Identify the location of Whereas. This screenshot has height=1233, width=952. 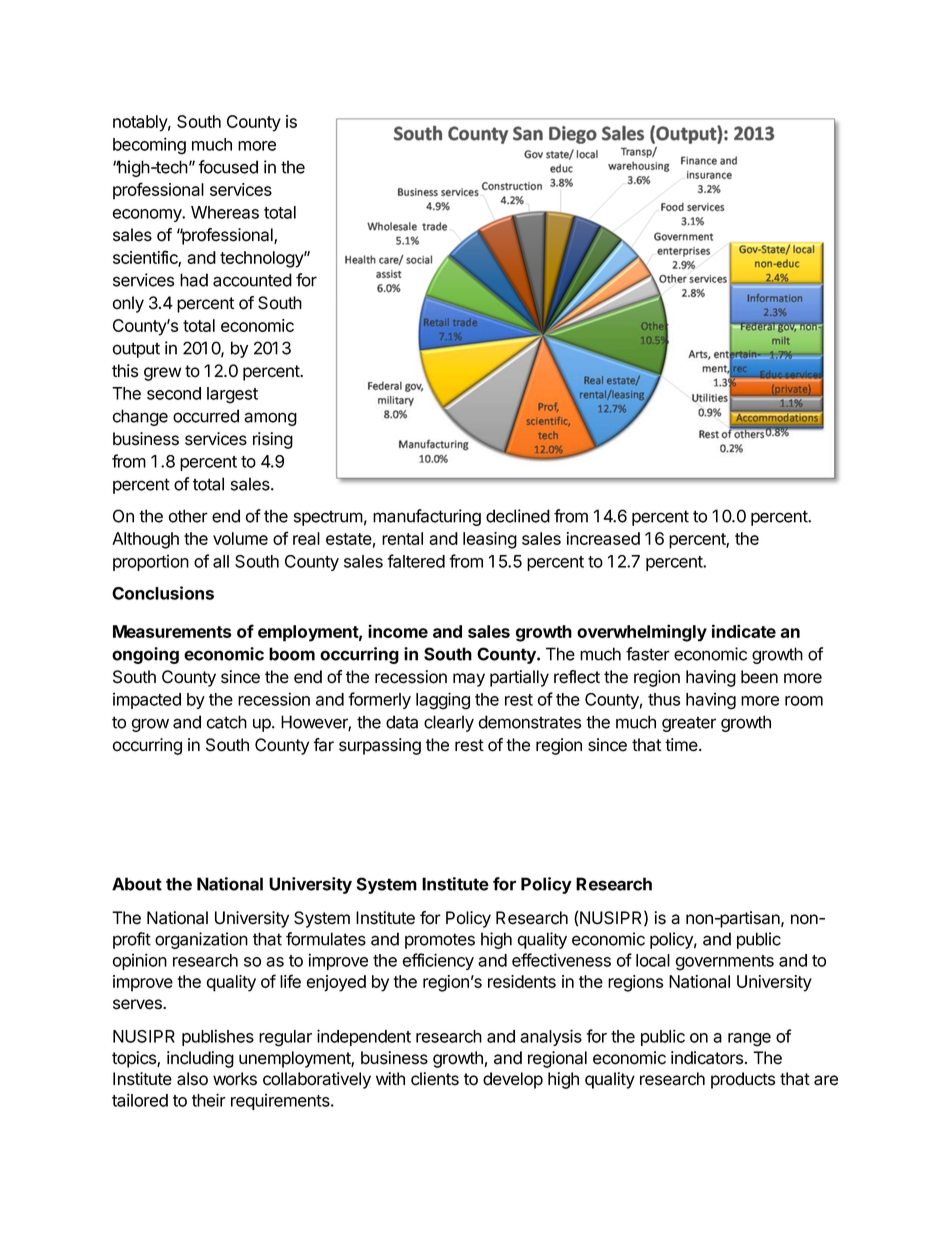
(225, 212).
